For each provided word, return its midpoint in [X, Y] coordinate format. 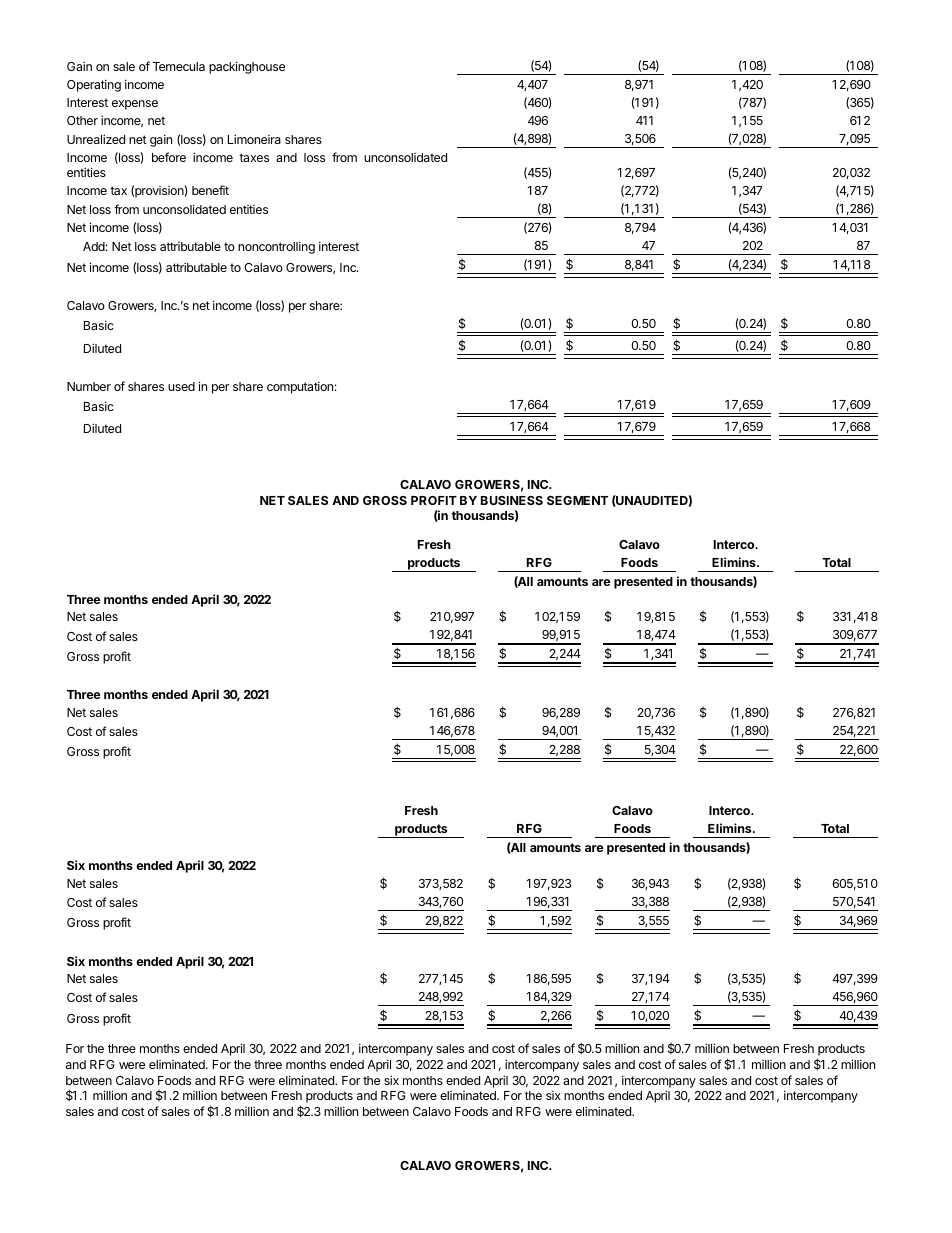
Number [89, 386]
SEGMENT [577, 500]
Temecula [179, 66]
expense [135, 105]
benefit [210, 190]
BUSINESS [512, 500]
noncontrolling [276, 247]
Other [82, 120]
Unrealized [96, 139]
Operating [94, 85]
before [169, 157]
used [181, 386]
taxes [254, 157]
